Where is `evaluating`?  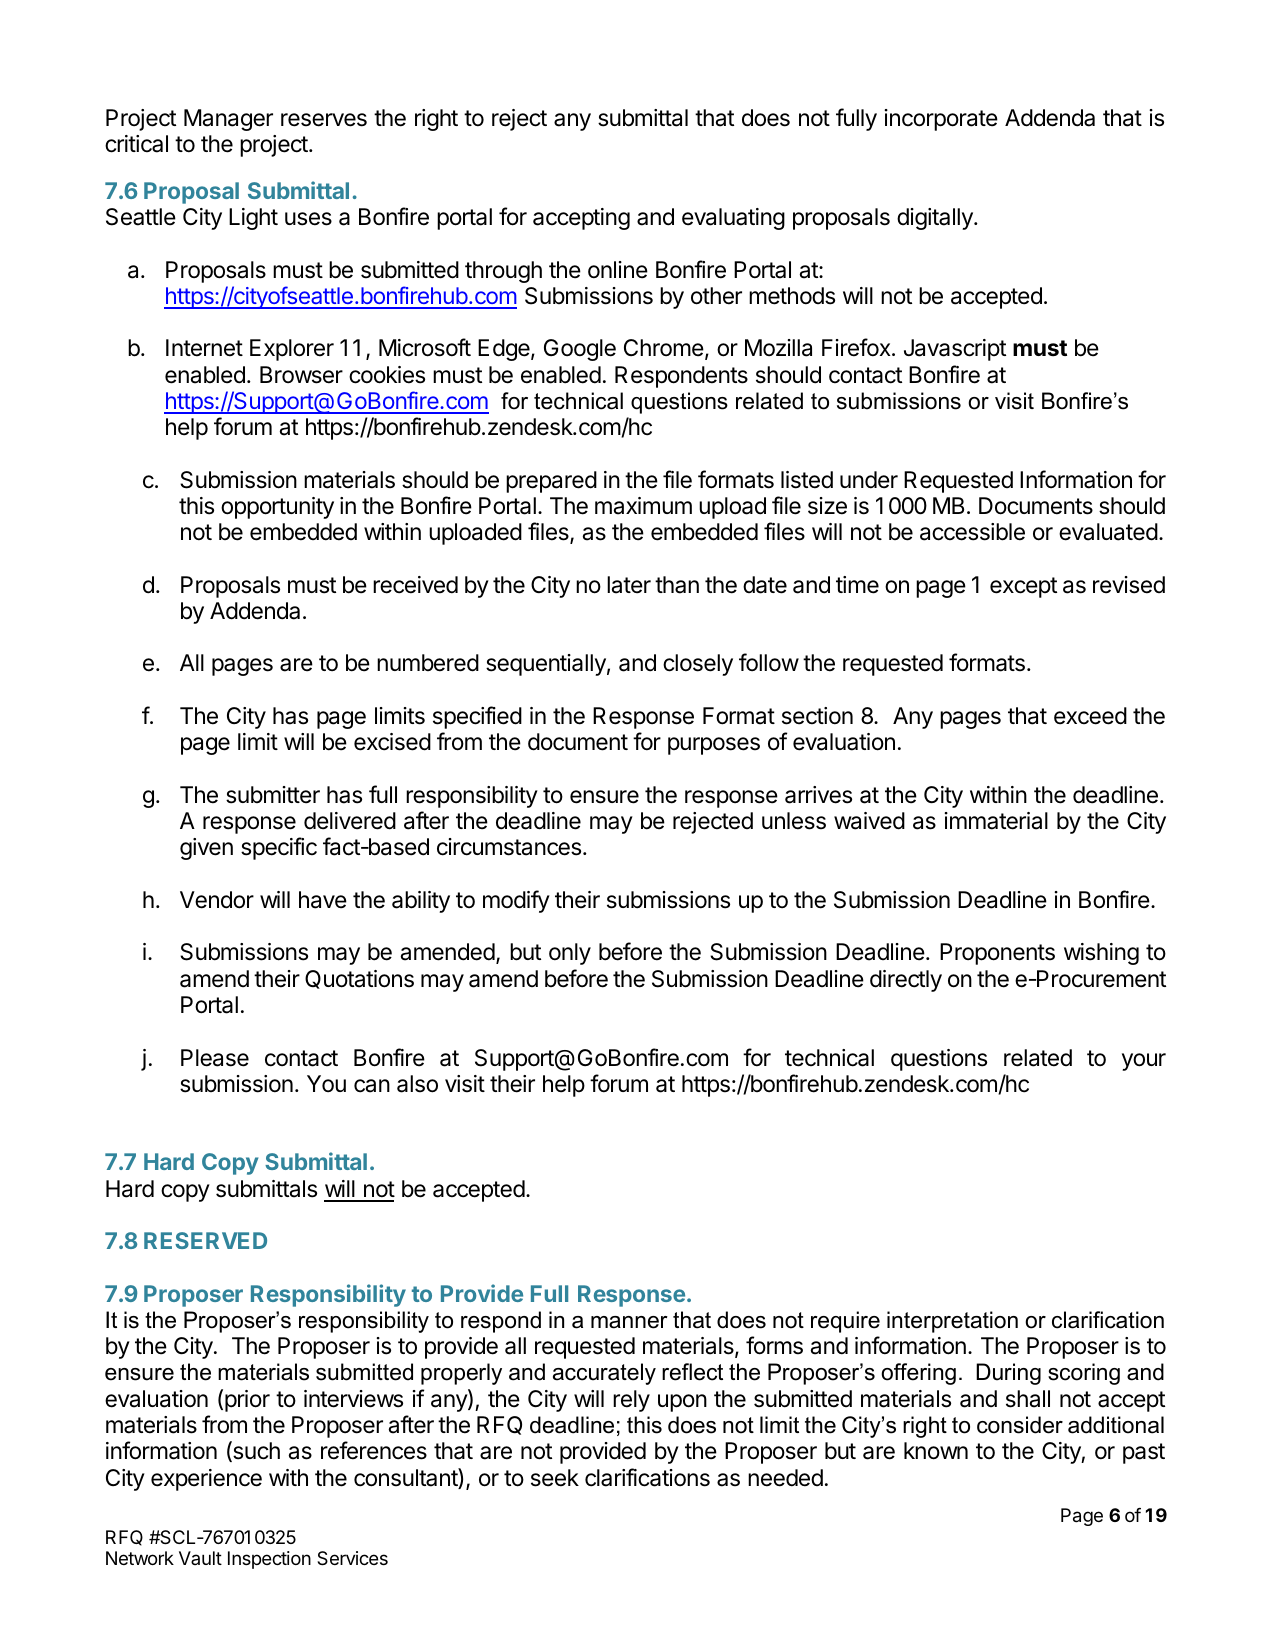
evaluating is located at coordinates (733, 219).
